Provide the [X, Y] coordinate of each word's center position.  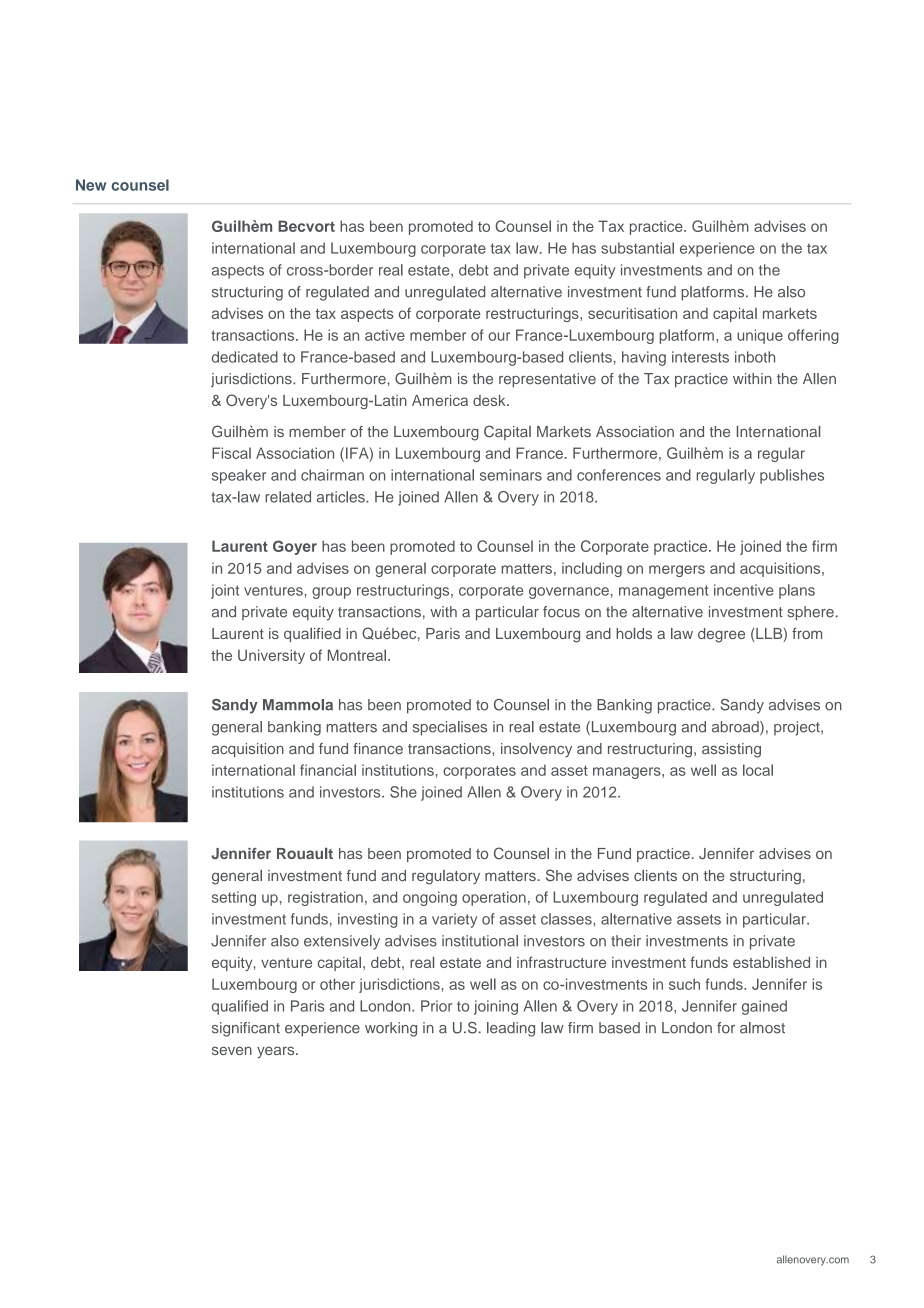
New [91, 185]
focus [561, 612]
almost [762, 1028]
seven [232, 1050]
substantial [637, 248]
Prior [436, 1006]
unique [760, 336]
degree [721, 635]
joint [225, 591]
